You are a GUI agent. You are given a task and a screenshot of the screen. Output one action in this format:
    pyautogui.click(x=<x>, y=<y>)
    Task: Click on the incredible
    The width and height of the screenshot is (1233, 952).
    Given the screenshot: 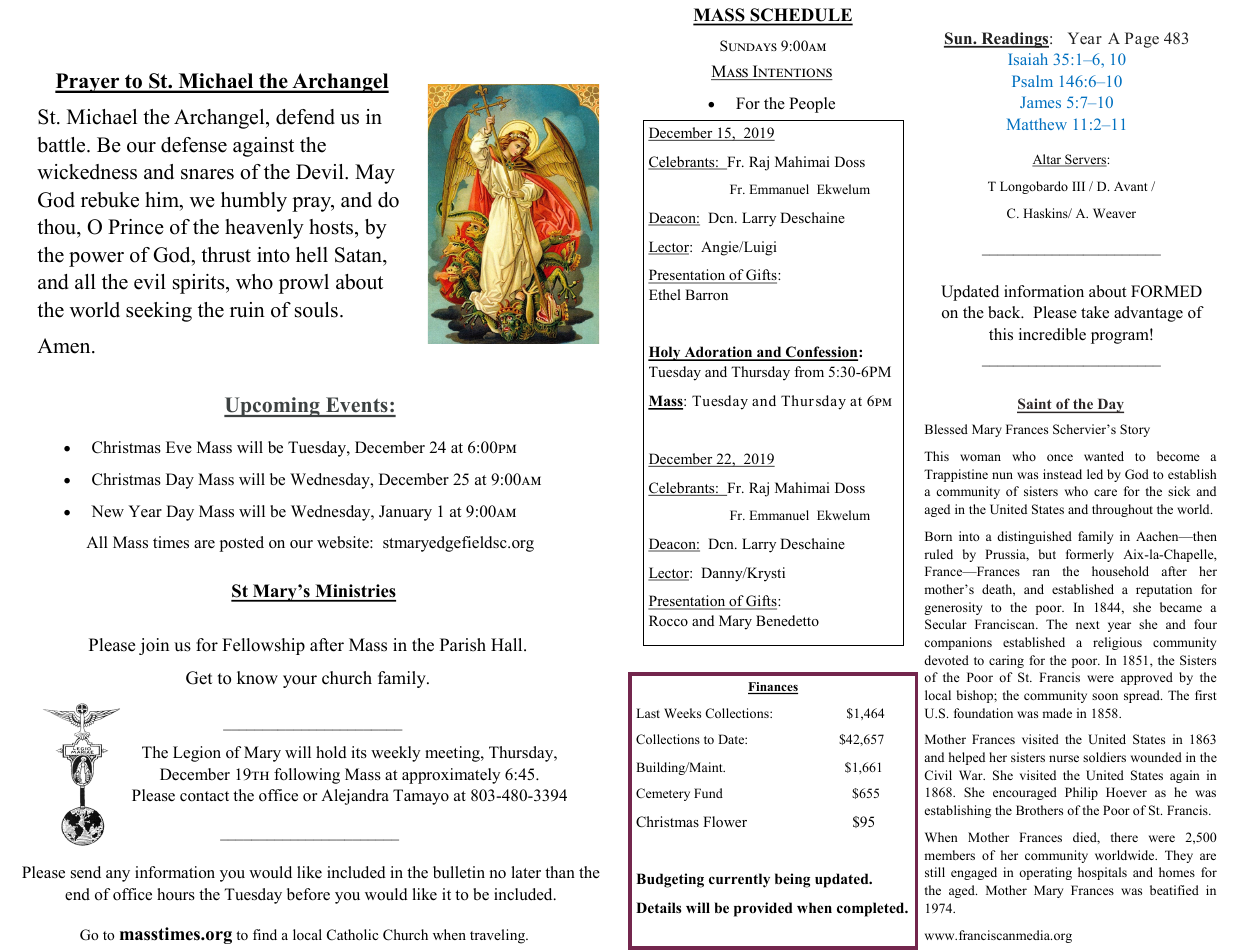 What is the action you would take?
    pyautogui.click(x=1052, y=334)
